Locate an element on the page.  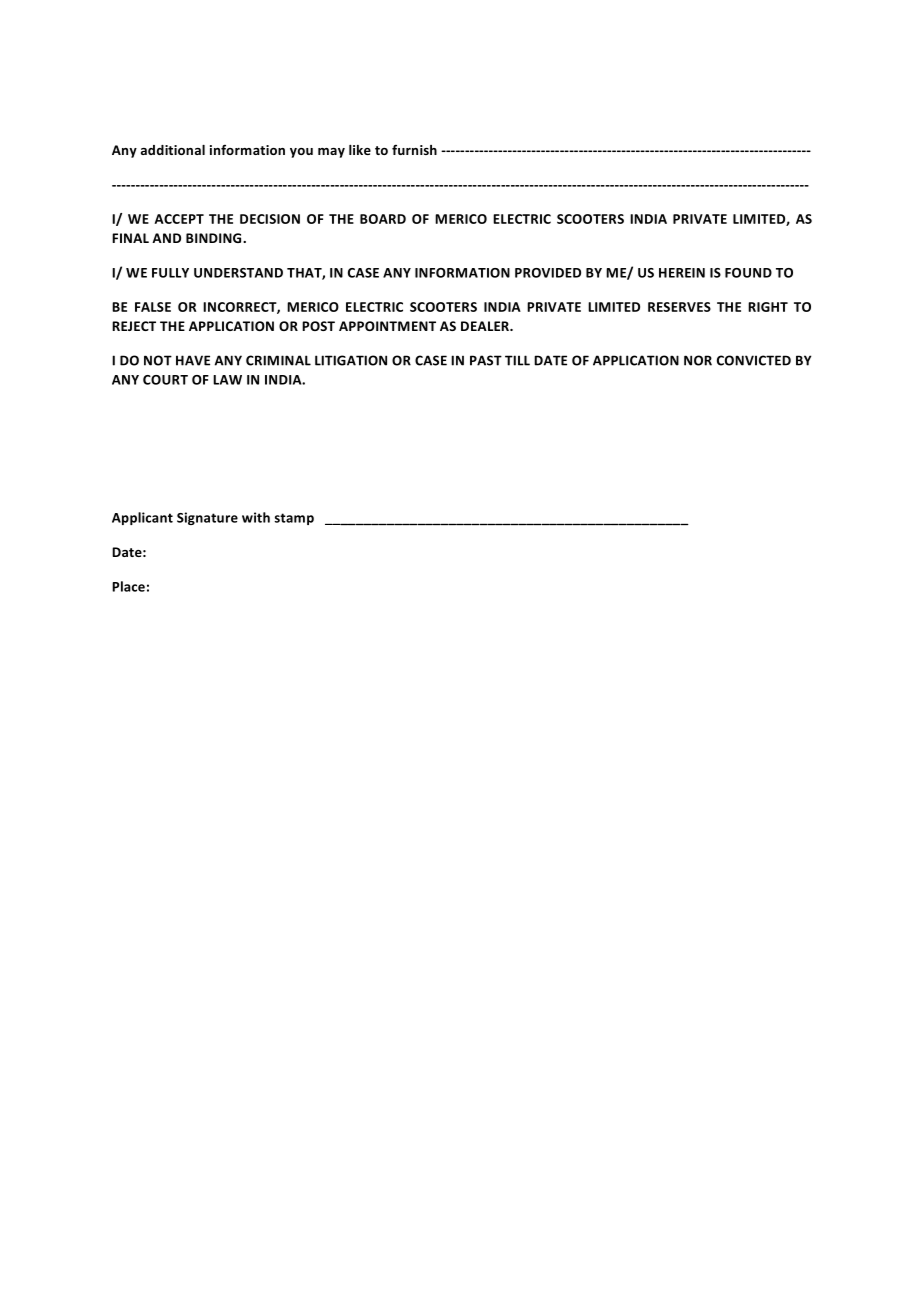
additional is located at coordinates (173, 150).
